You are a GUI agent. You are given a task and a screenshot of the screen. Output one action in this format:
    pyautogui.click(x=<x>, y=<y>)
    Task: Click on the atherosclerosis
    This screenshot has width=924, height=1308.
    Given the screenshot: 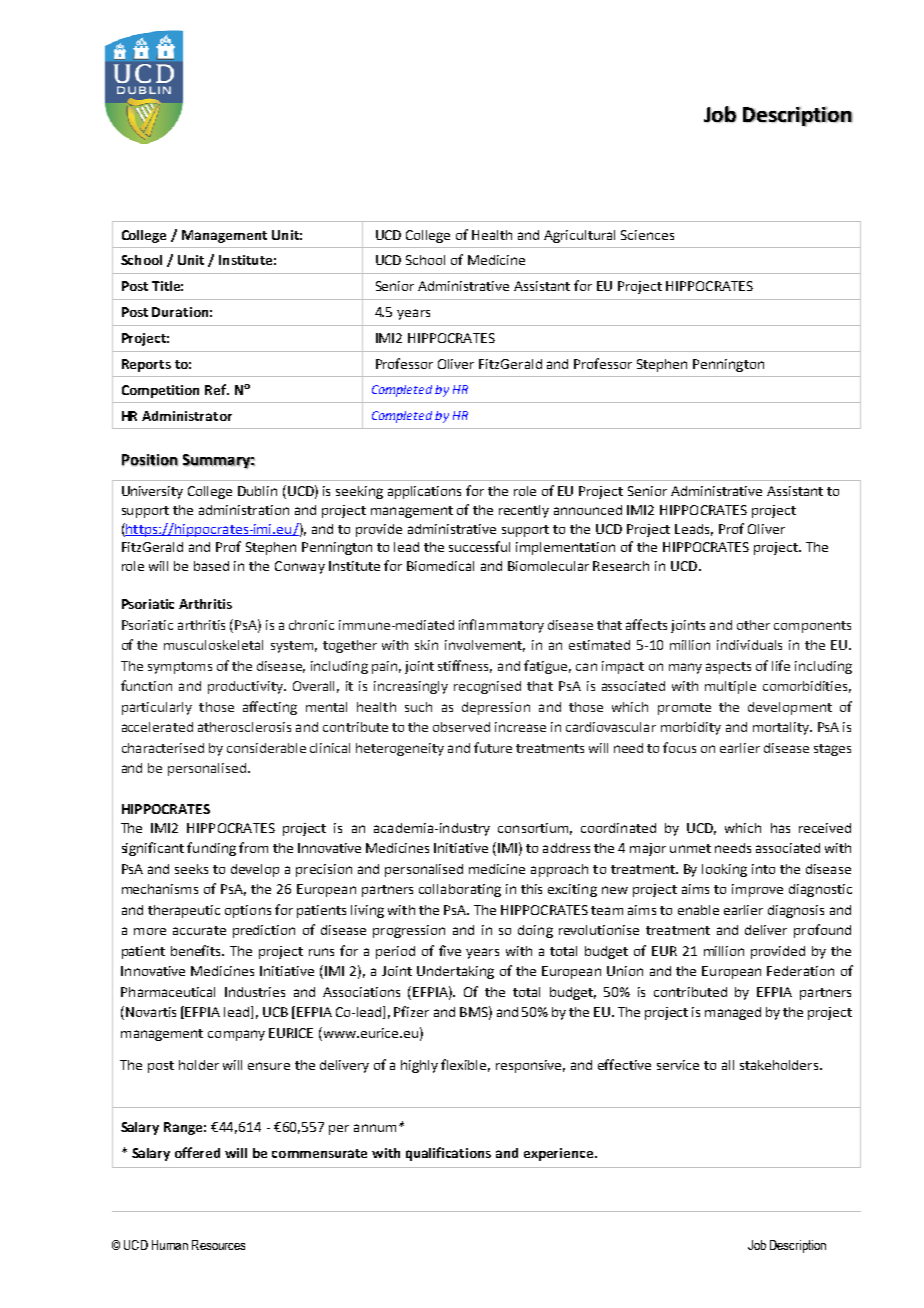 What is the action you would take?
    pyautogui.click(x=244, y=727)
